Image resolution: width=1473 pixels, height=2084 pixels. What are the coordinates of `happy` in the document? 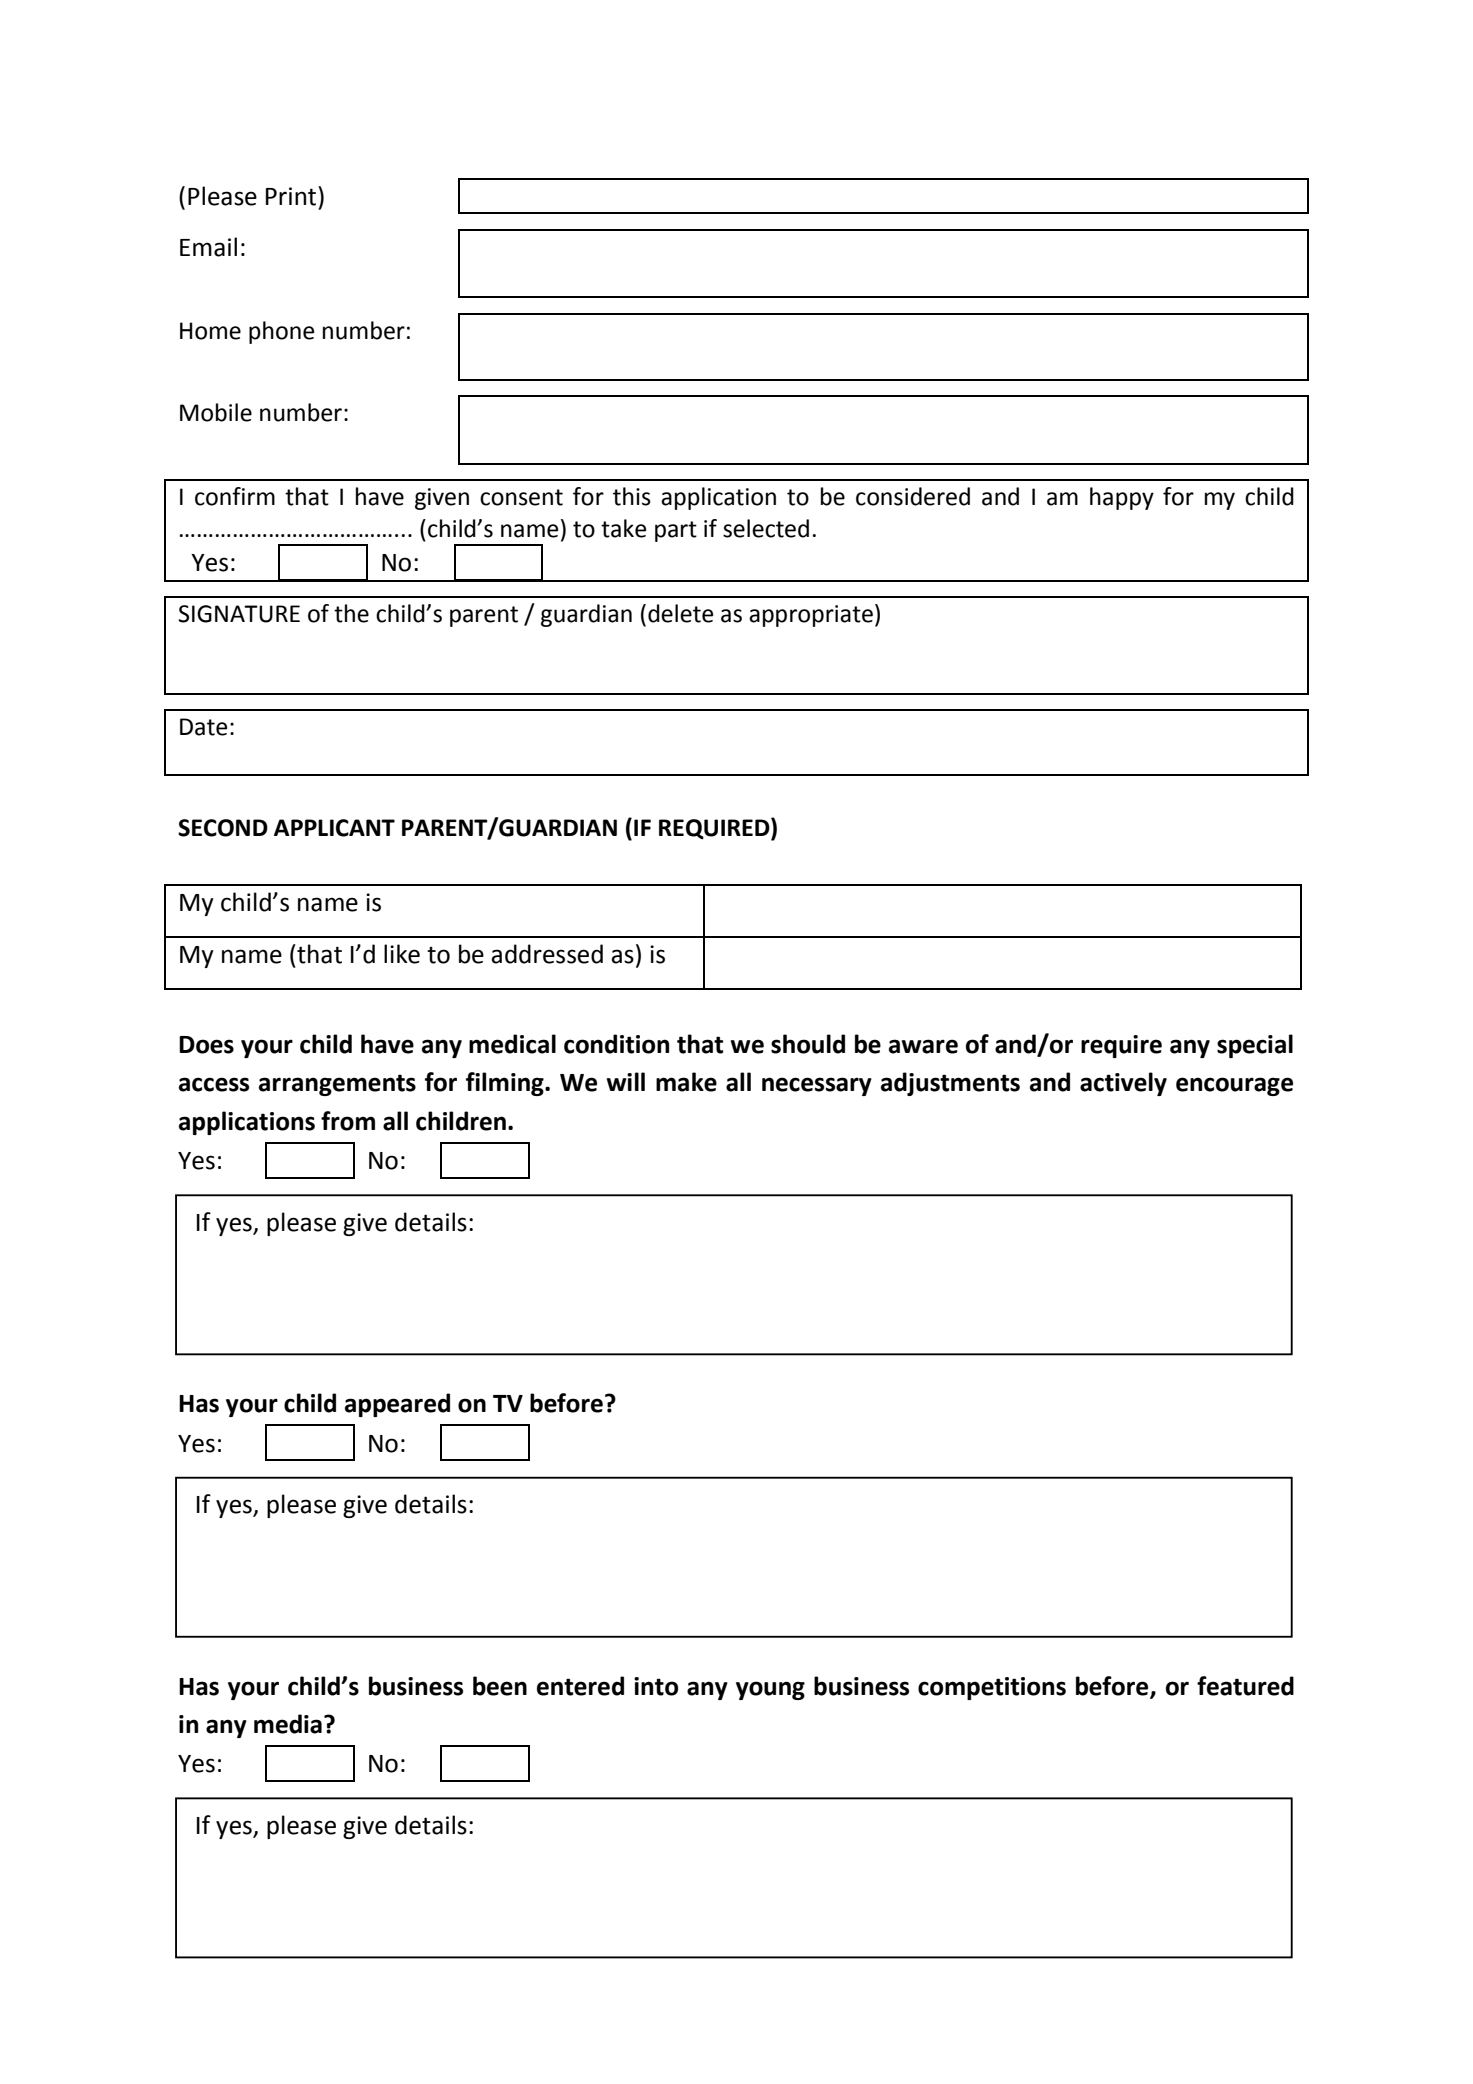 It's located at (1122, 498).
